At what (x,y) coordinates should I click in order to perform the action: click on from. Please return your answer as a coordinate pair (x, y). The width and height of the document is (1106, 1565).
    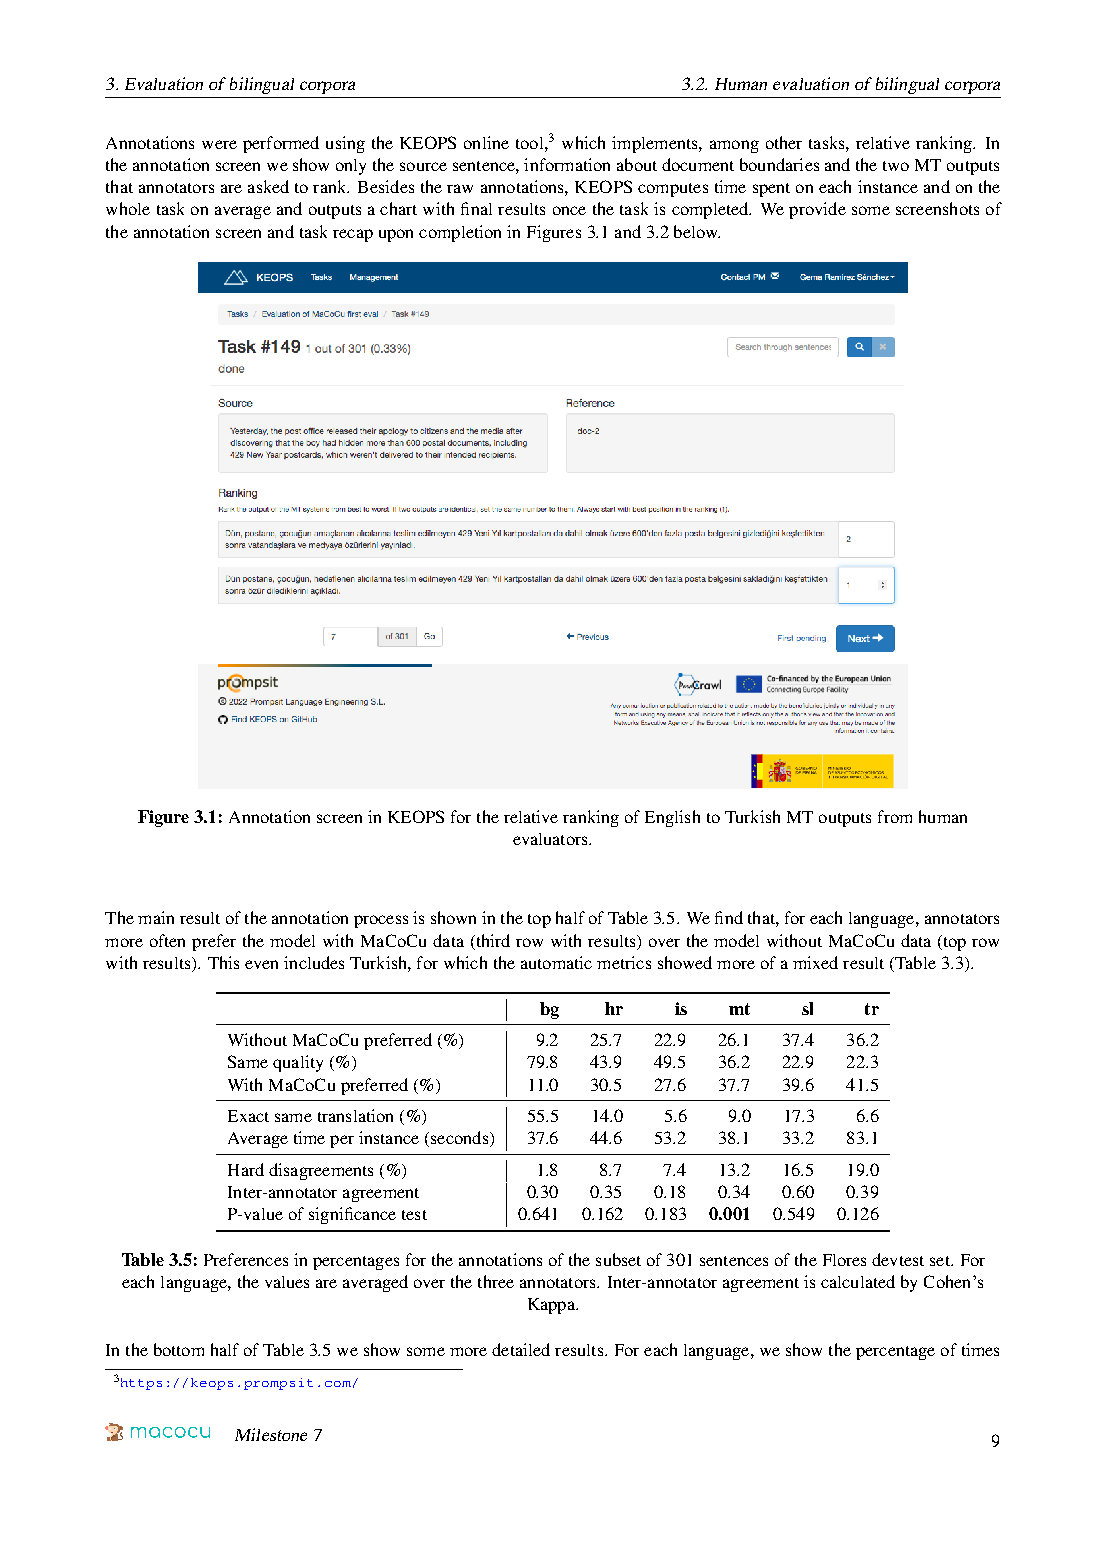
    Looking at the image, I should click on (895, 816).
